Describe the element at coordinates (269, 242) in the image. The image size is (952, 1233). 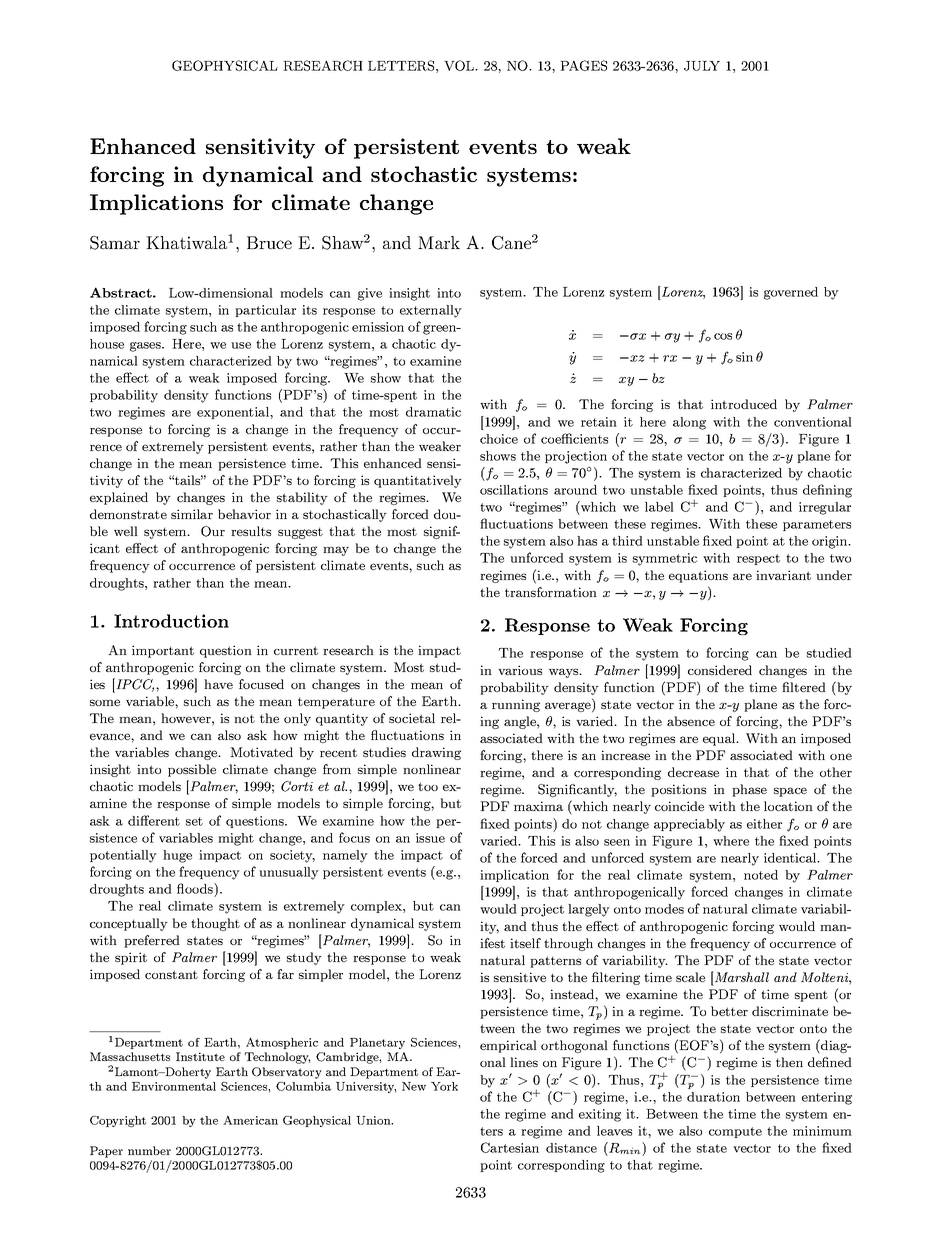
I see `Bruce` at that location.
